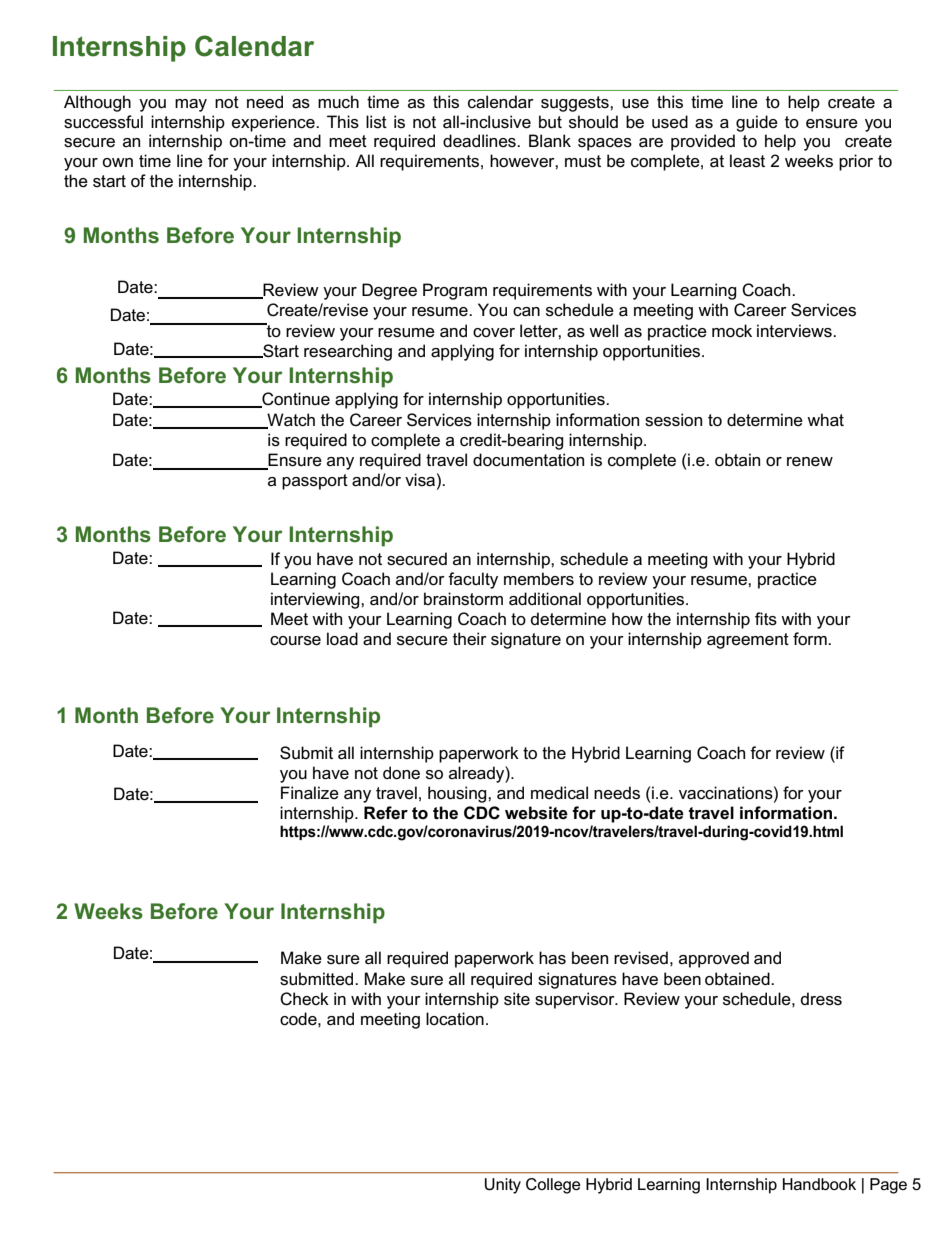 This screenshot has width=952, height=1233. I want to click on faculty, so click(473, 580).
